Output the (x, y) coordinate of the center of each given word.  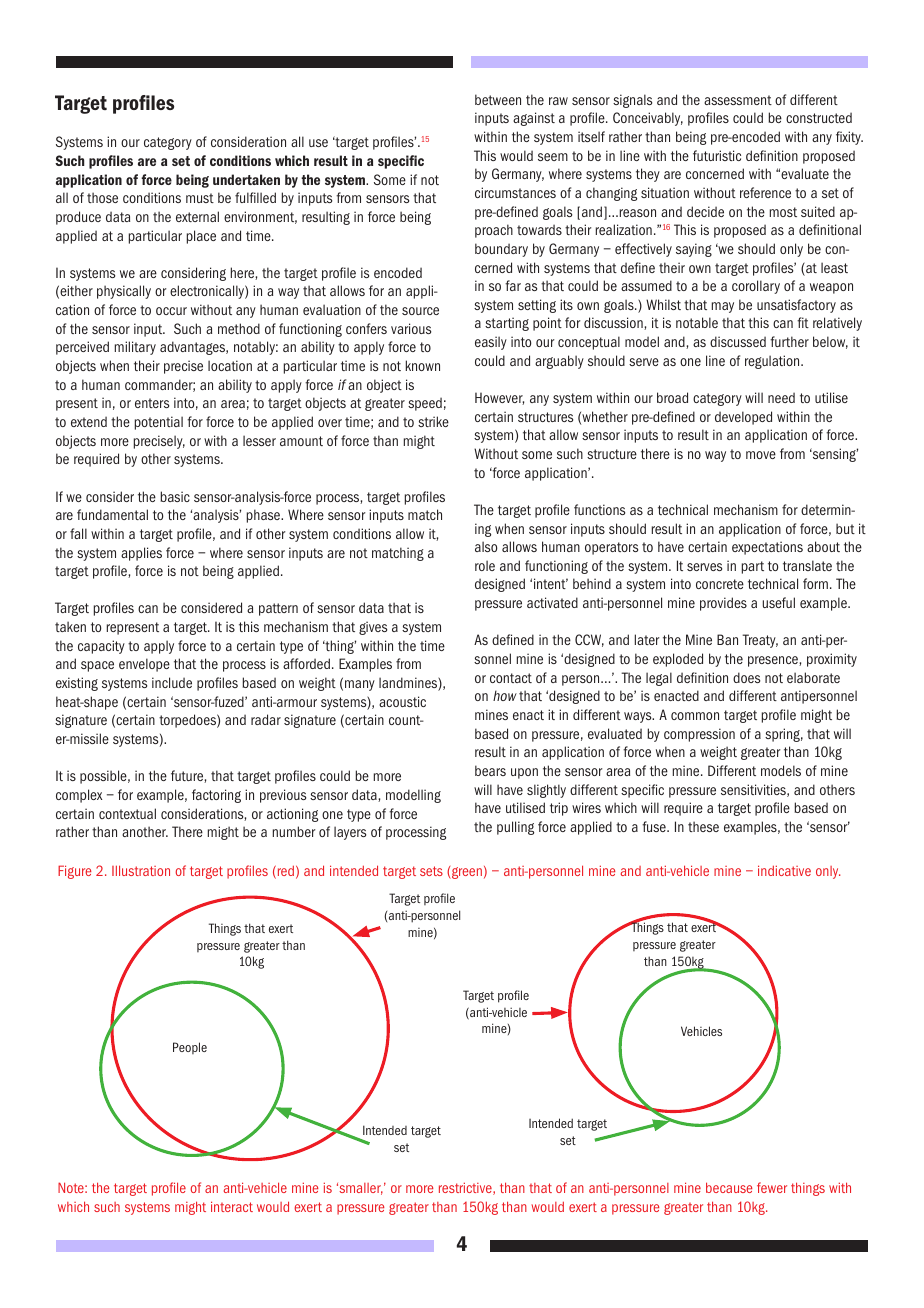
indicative (784, 870)
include (172, 682)
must (200, 198)
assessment (738, 100)
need (781, 397)
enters (152, 403)
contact (511, 678)
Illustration (141, 870)
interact (232, 1206)
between (498, 99)
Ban (727, 639)
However (499, 398)
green (466, 873)
